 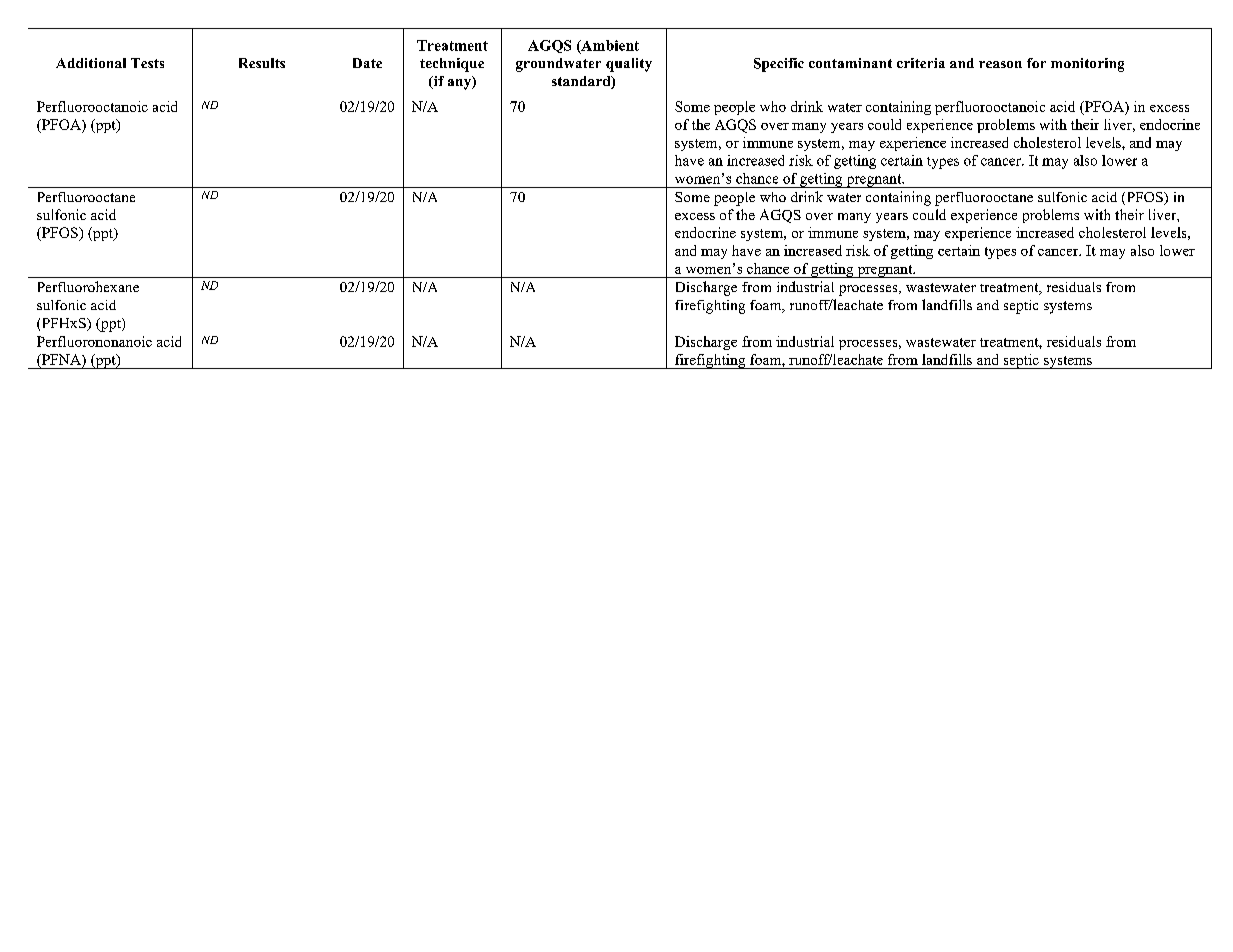 What do you see at coordinates (91, 63) in the page?
I see `Additional` at bounding box center [91, 63].
